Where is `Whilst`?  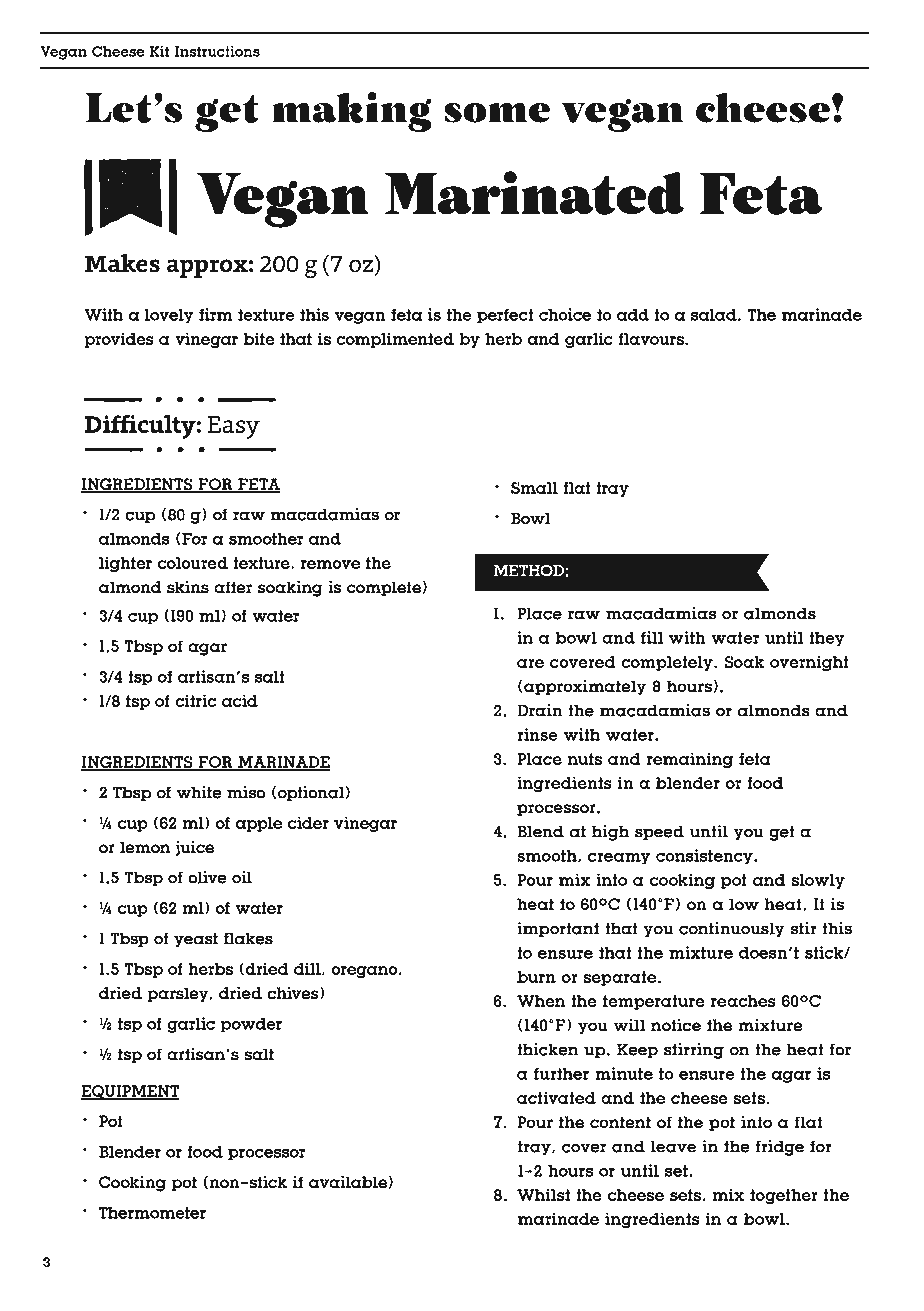 Whilst is located at coordinates (543, 1194).
